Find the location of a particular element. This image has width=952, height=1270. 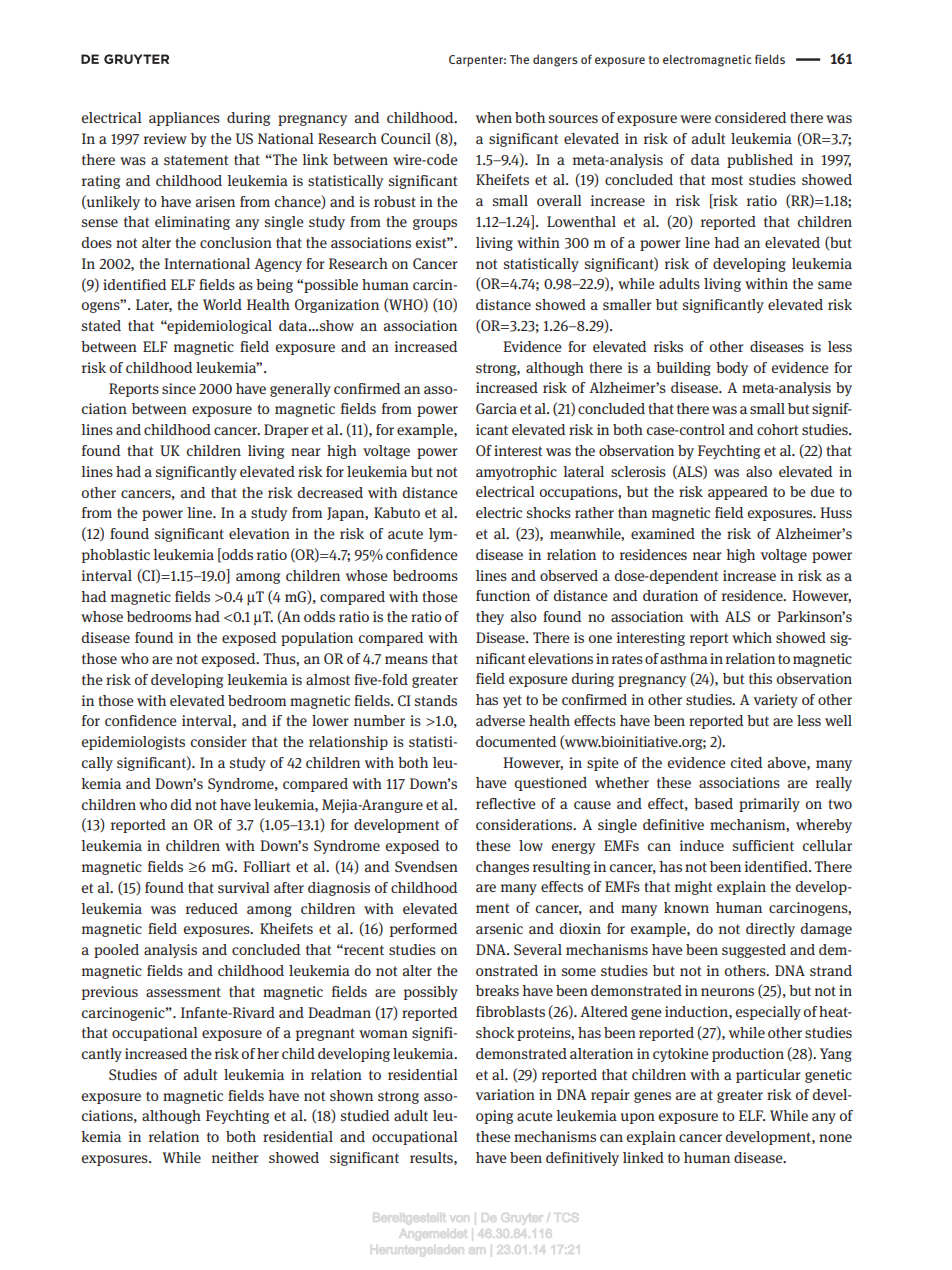

sufficient is located at coordinates (763, 845).
